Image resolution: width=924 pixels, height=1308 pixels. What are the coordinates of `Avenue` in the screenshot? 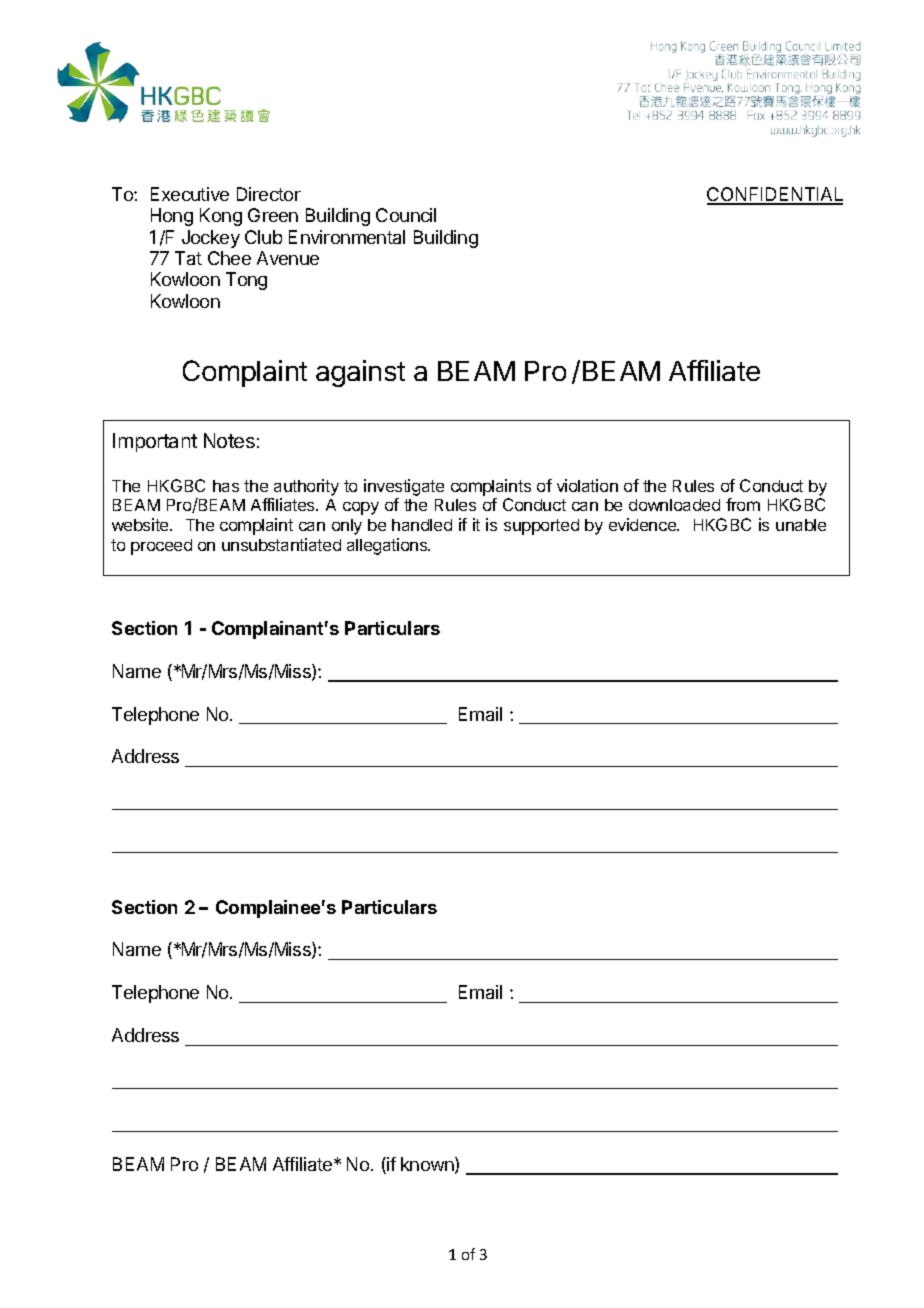 It's located at (288, 258).
